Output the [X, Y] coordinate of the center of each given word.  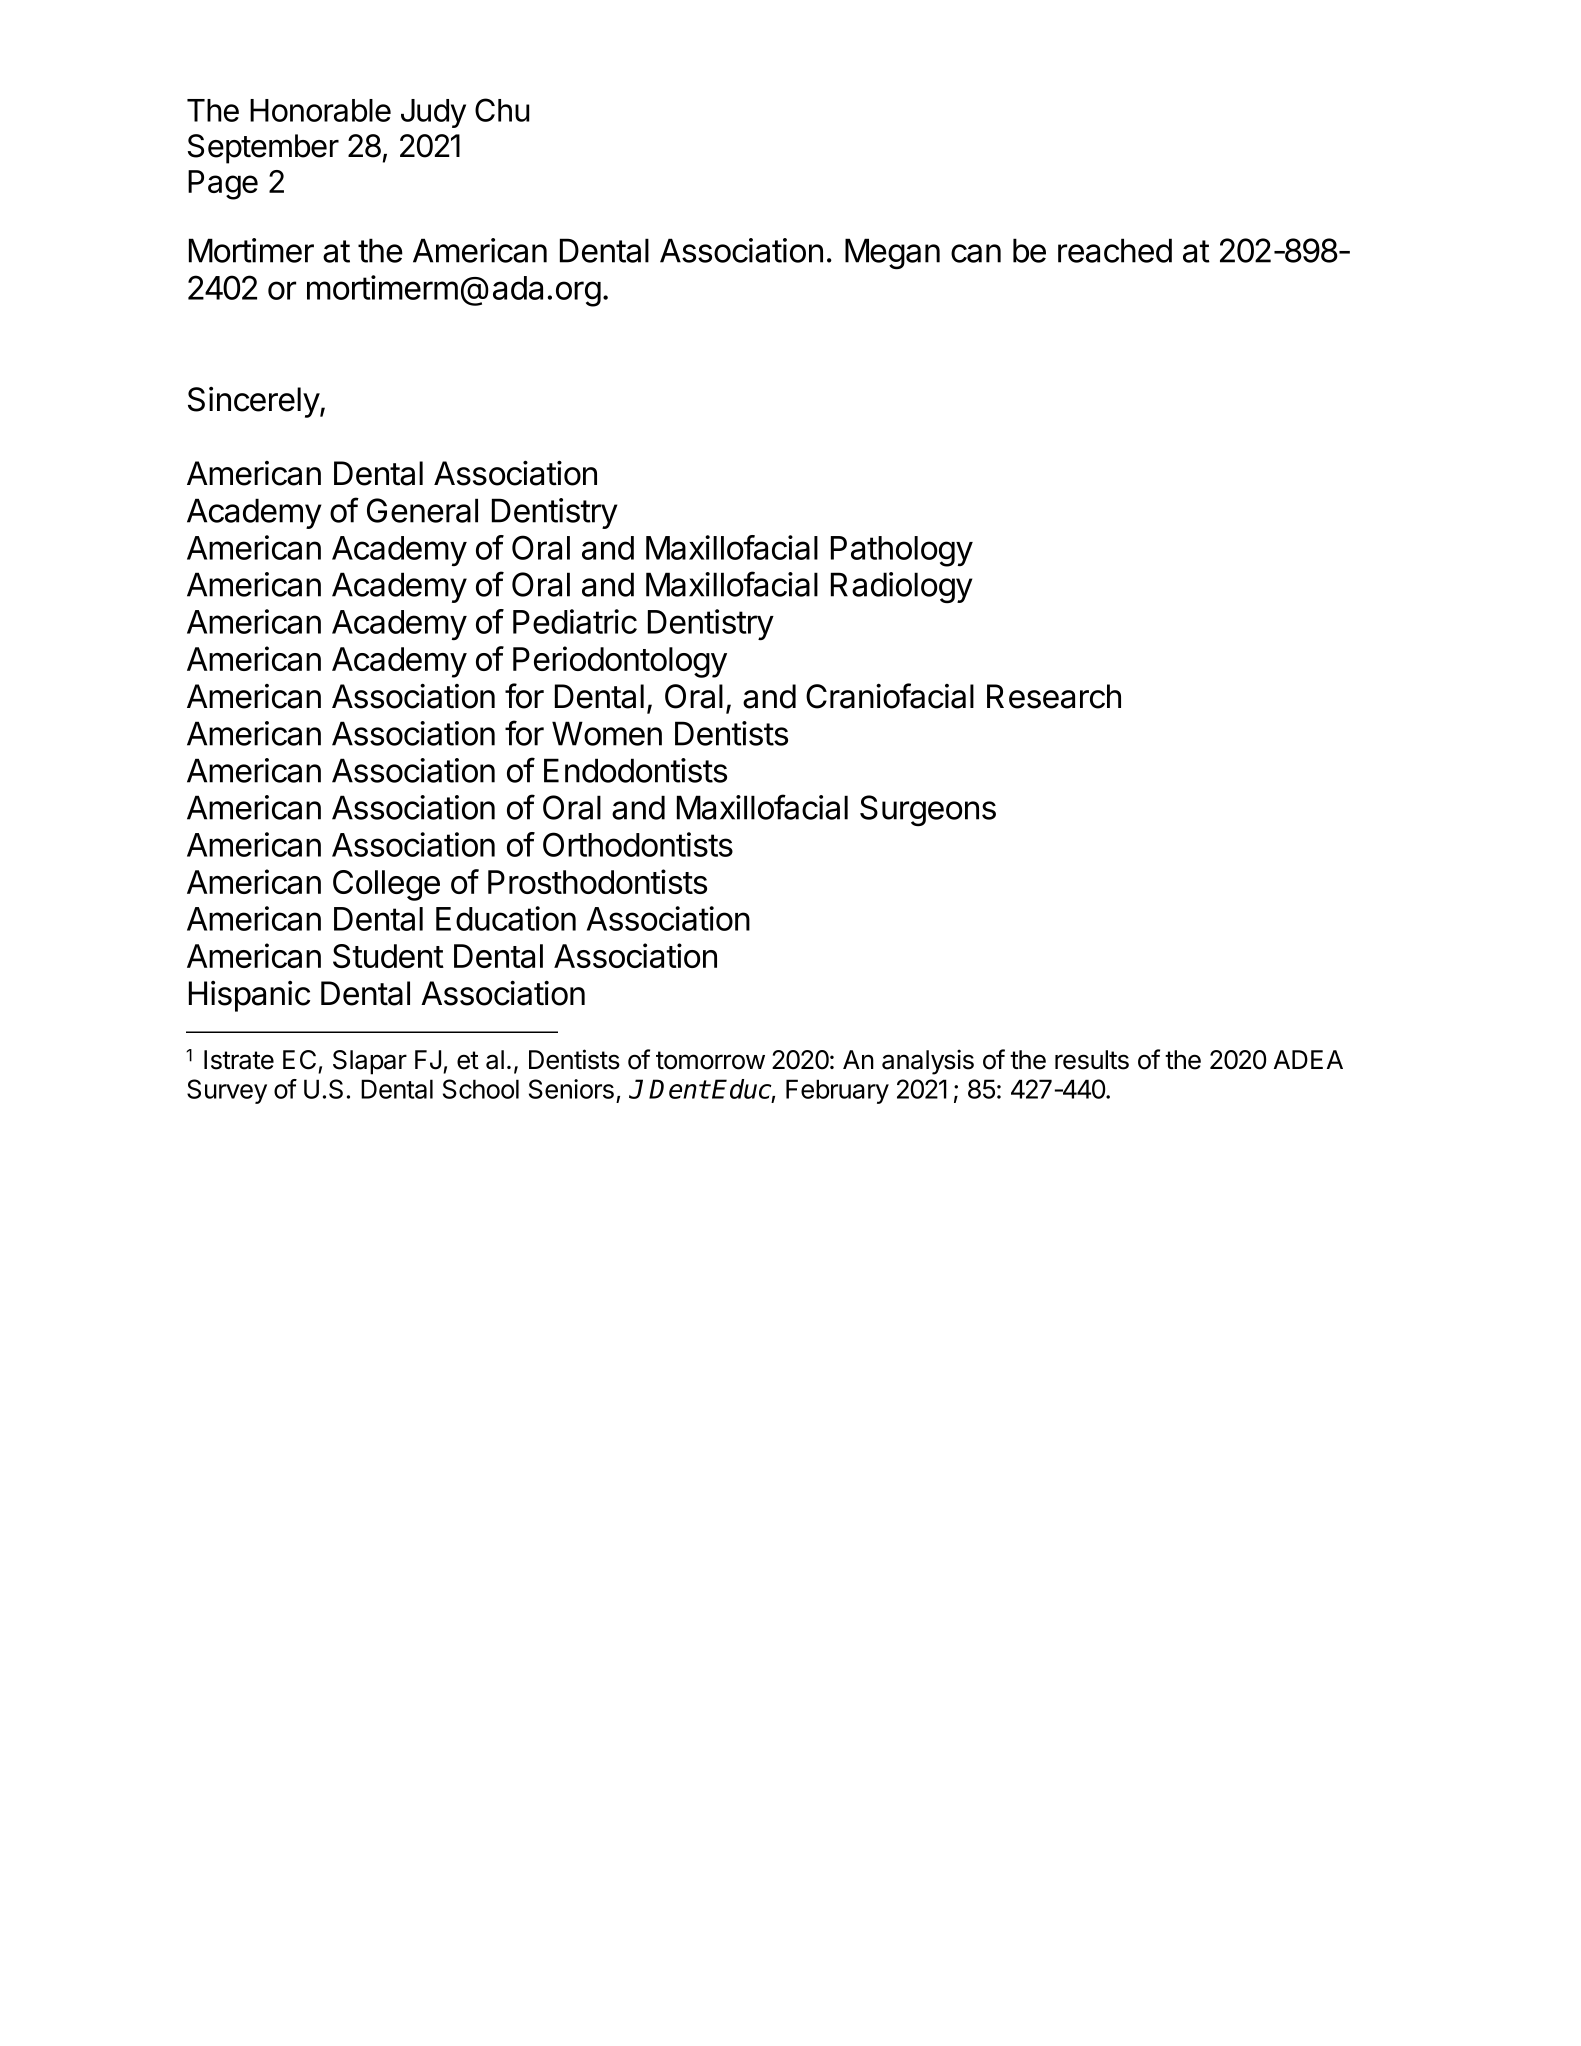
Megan [892, 254]
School [481, 1089]
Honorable [320, 110]
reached [1115, 250]
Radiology [902, 587]
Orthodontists [638, 844]
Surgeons [928, 810]
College [386, 885]
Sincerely [254, 402]
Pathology [902, 551]
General [422, 510]
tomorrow [710, 1060]
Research [1054, 696]
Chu [502, 110]
